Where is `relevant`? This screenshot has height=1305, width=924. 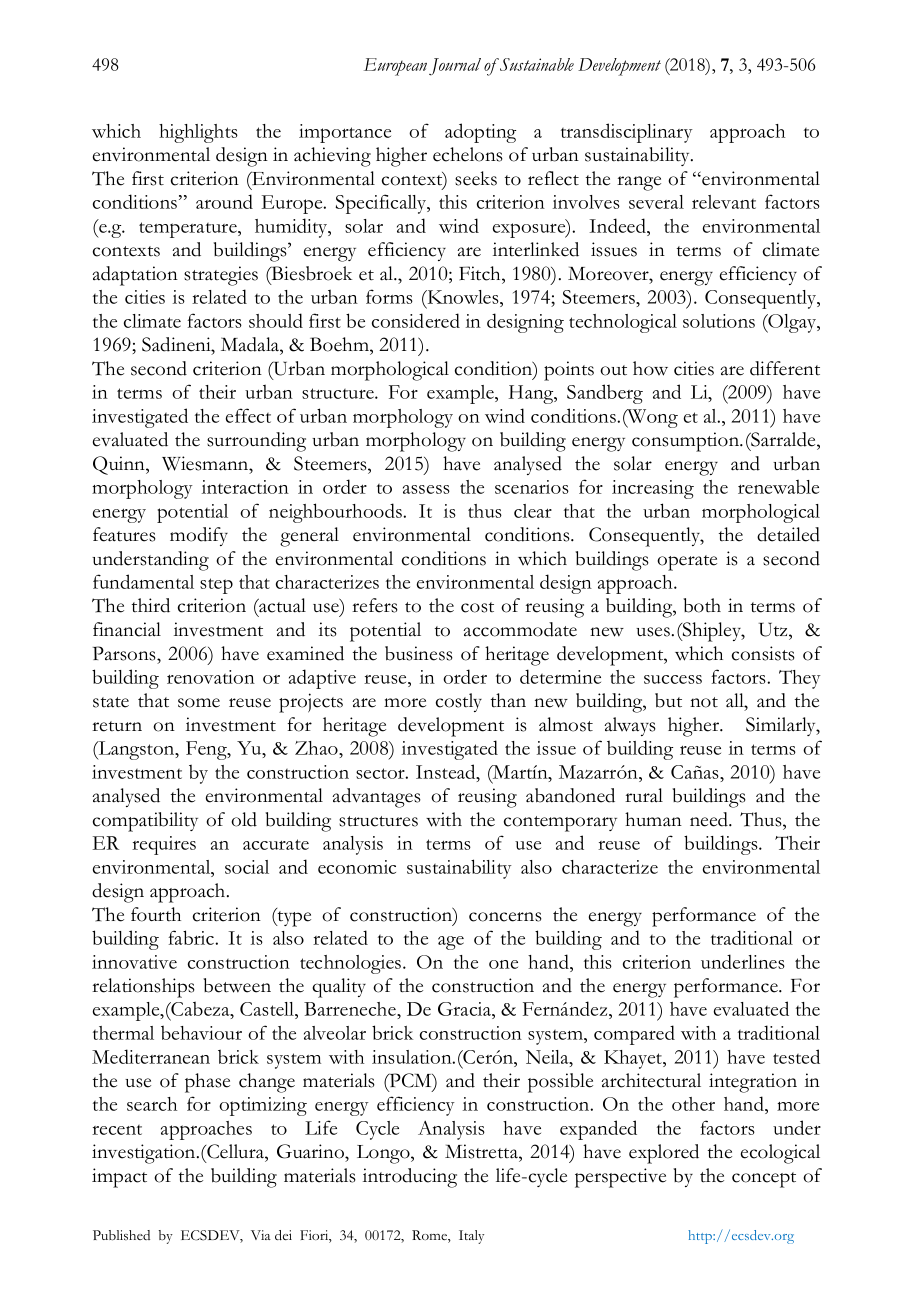 relevant is located at coordinates (724, 202).
